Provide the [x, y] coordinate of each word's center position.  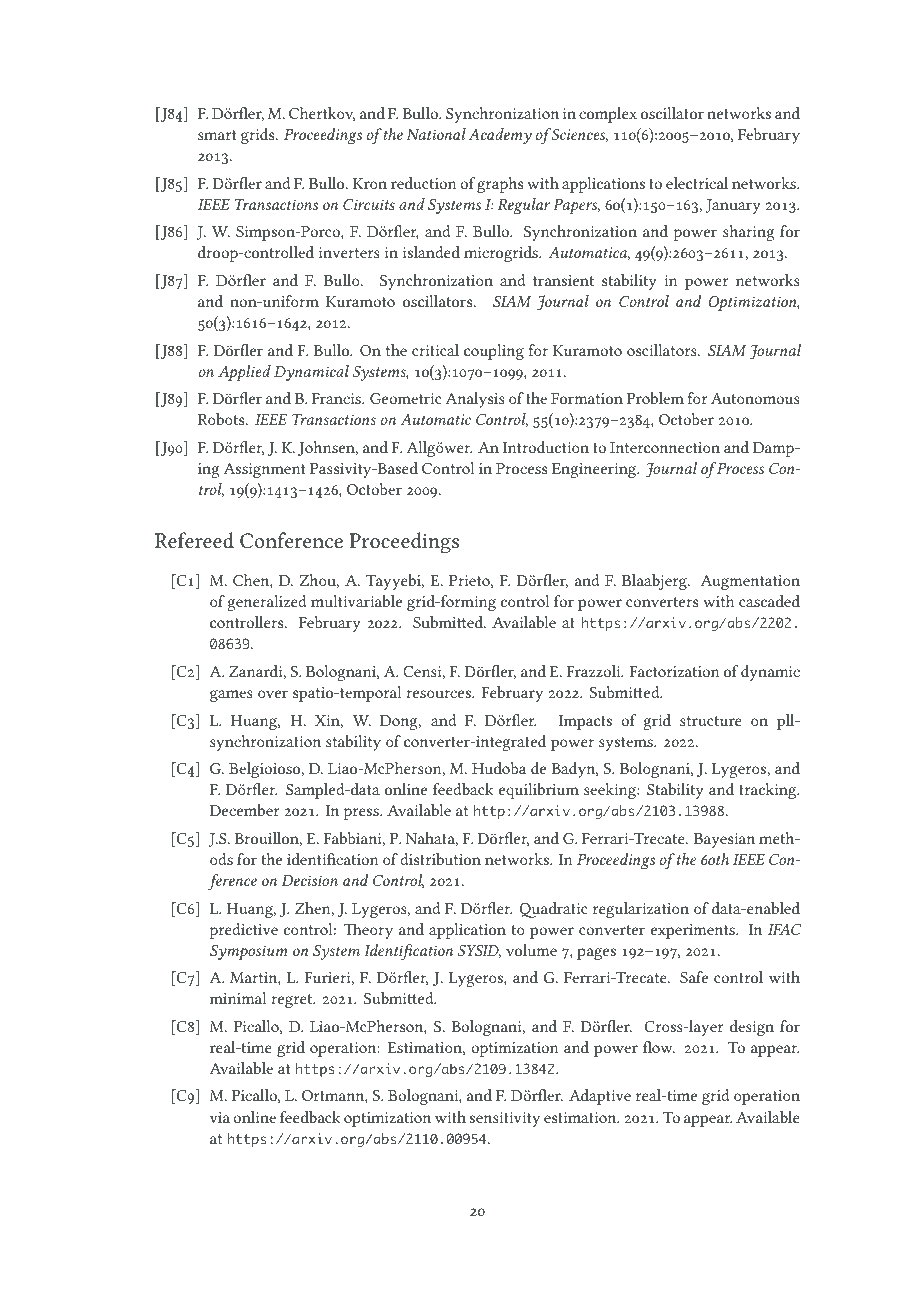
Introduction [545, 447]
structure [711, 721]
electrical [697, 183]
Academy [500, 136]
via [220, 1117]
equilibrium [539, 791]
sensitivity [505, 1119]
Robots [222, 419]
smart [217, 135]
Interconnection [665, 447]
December [245, 810]
